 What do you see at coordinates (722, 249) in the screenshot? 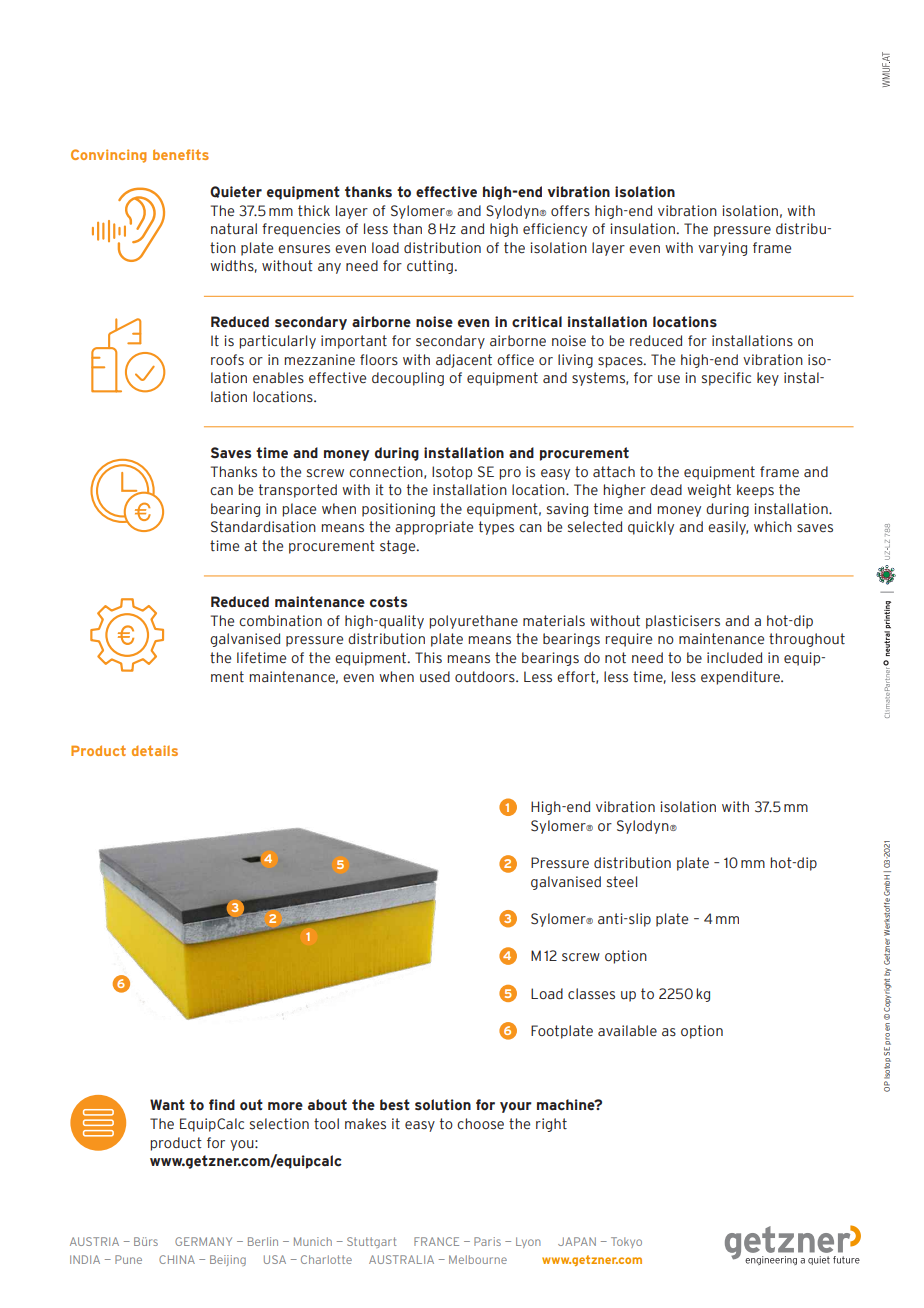
I see `varying` at bounding box center [722, 249].
